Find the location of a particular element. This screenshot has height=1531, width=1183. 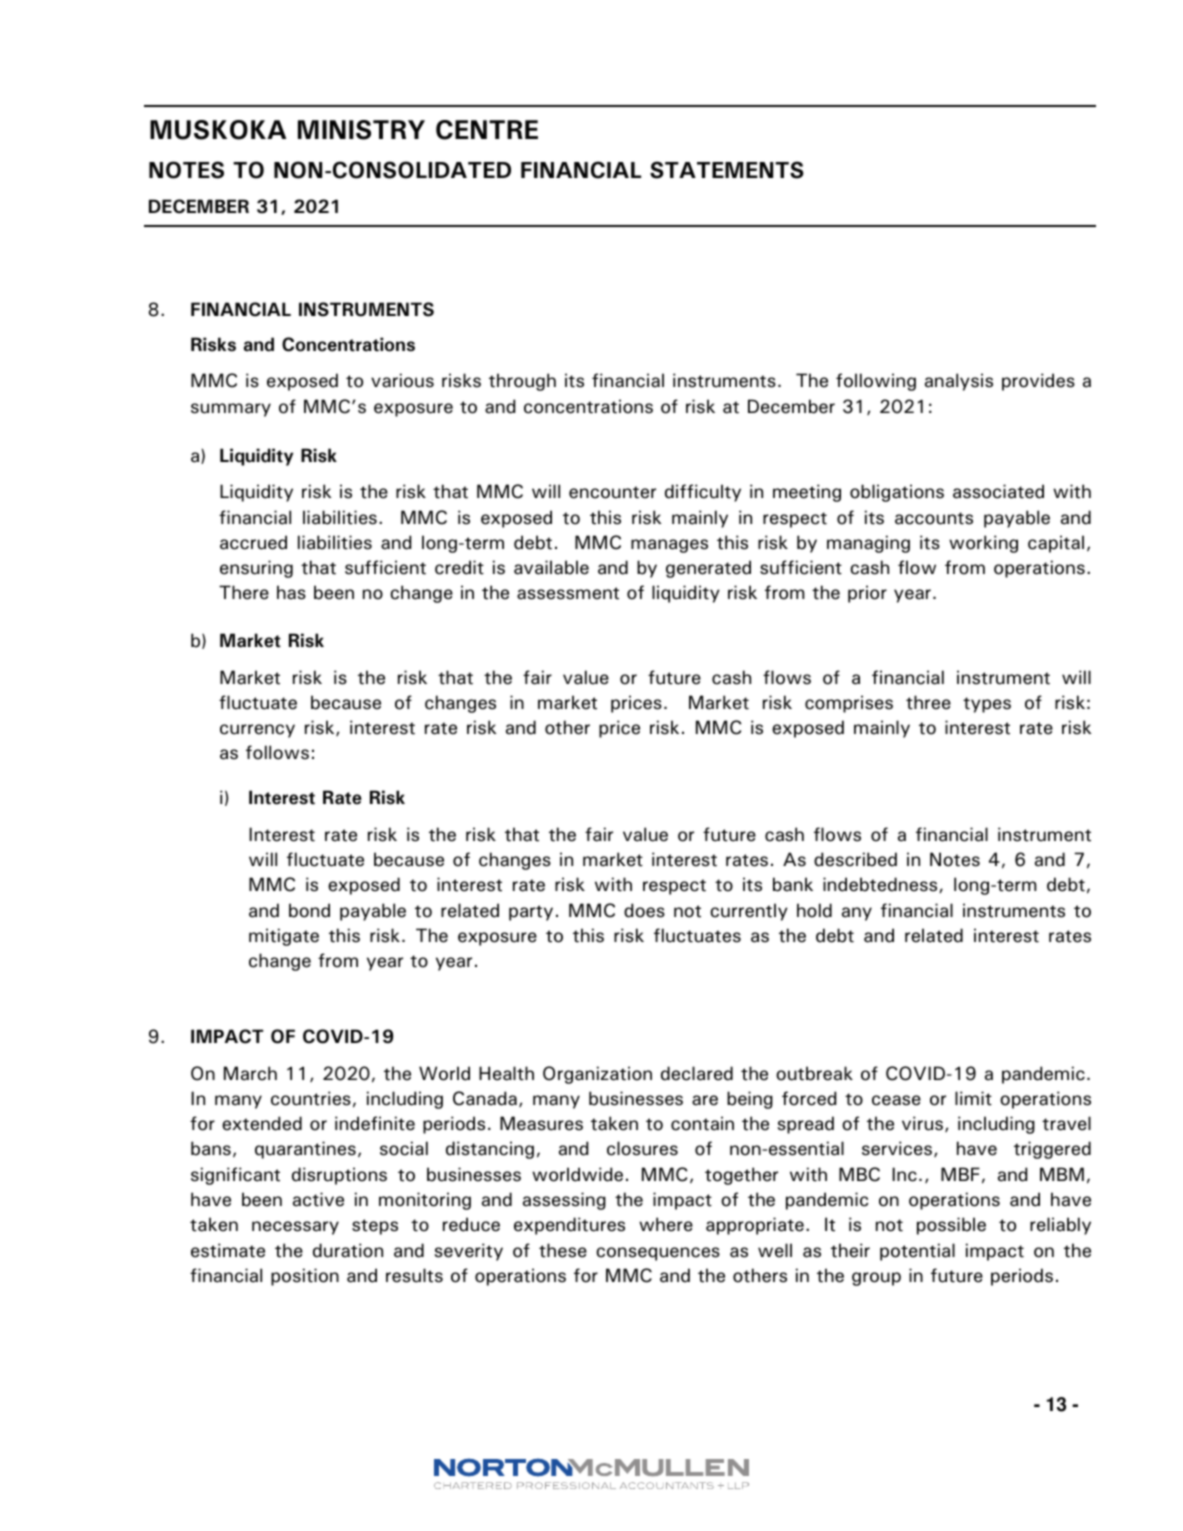

types is located at coordinates (987, 705).
